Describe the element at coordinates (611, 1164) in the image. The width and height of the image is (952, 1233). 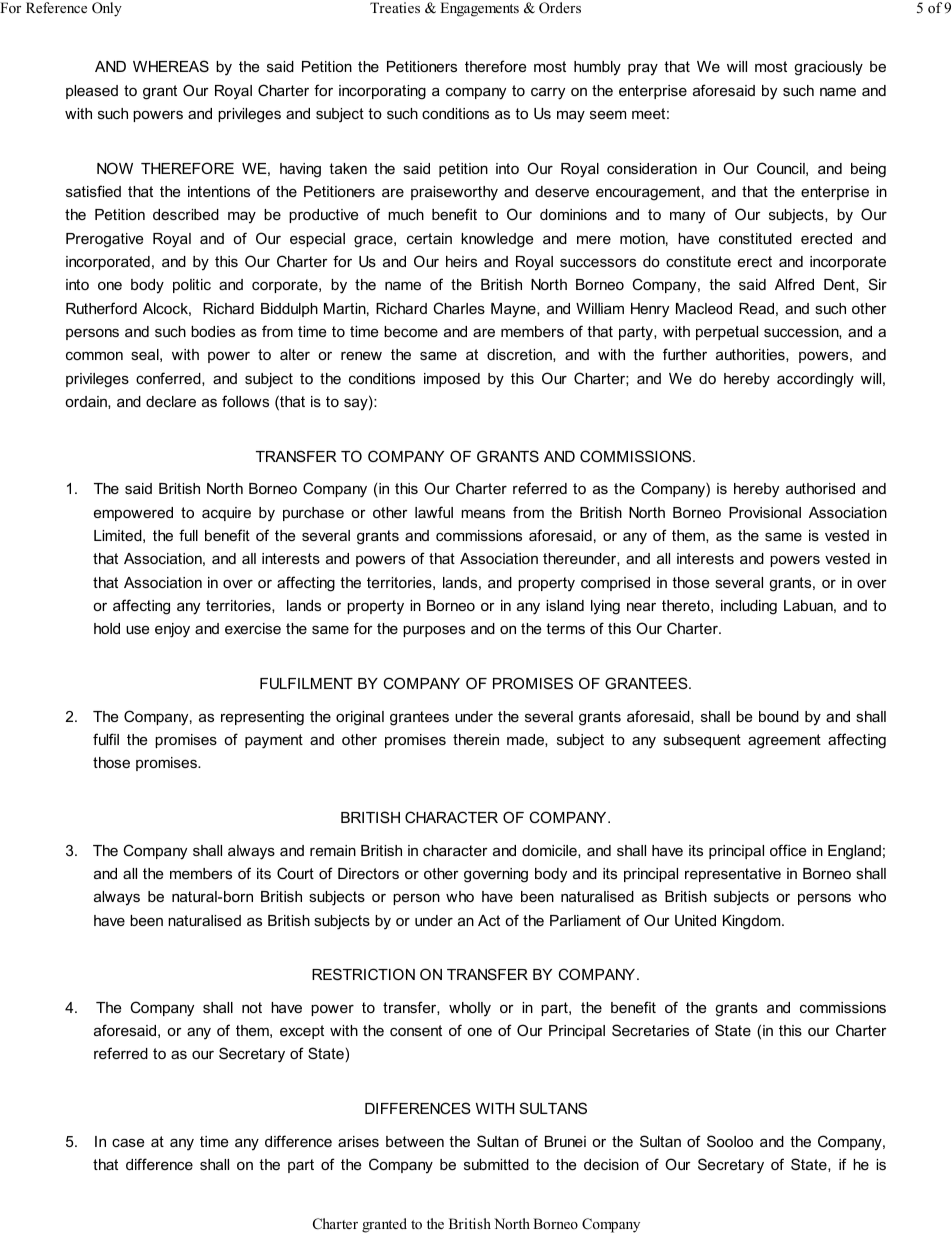
I see `decision` at that location.
